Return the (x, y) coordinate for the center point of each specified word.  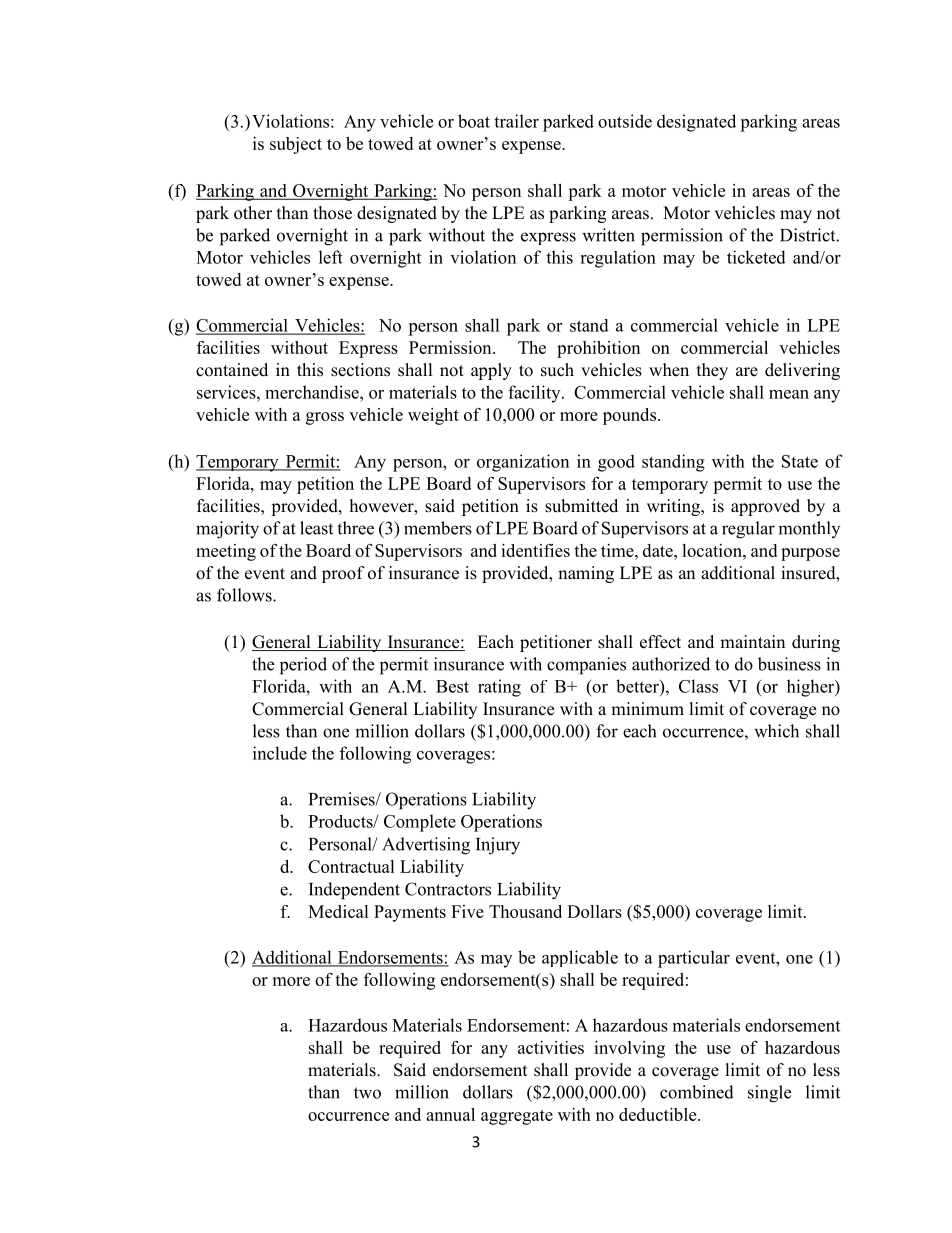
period (303, 666)
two (367, 1093)
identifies (535, 550)
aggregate (517, 1117)
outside (625, 121)
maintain (752, 641)
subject (296, 145)
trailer (516, 121)
